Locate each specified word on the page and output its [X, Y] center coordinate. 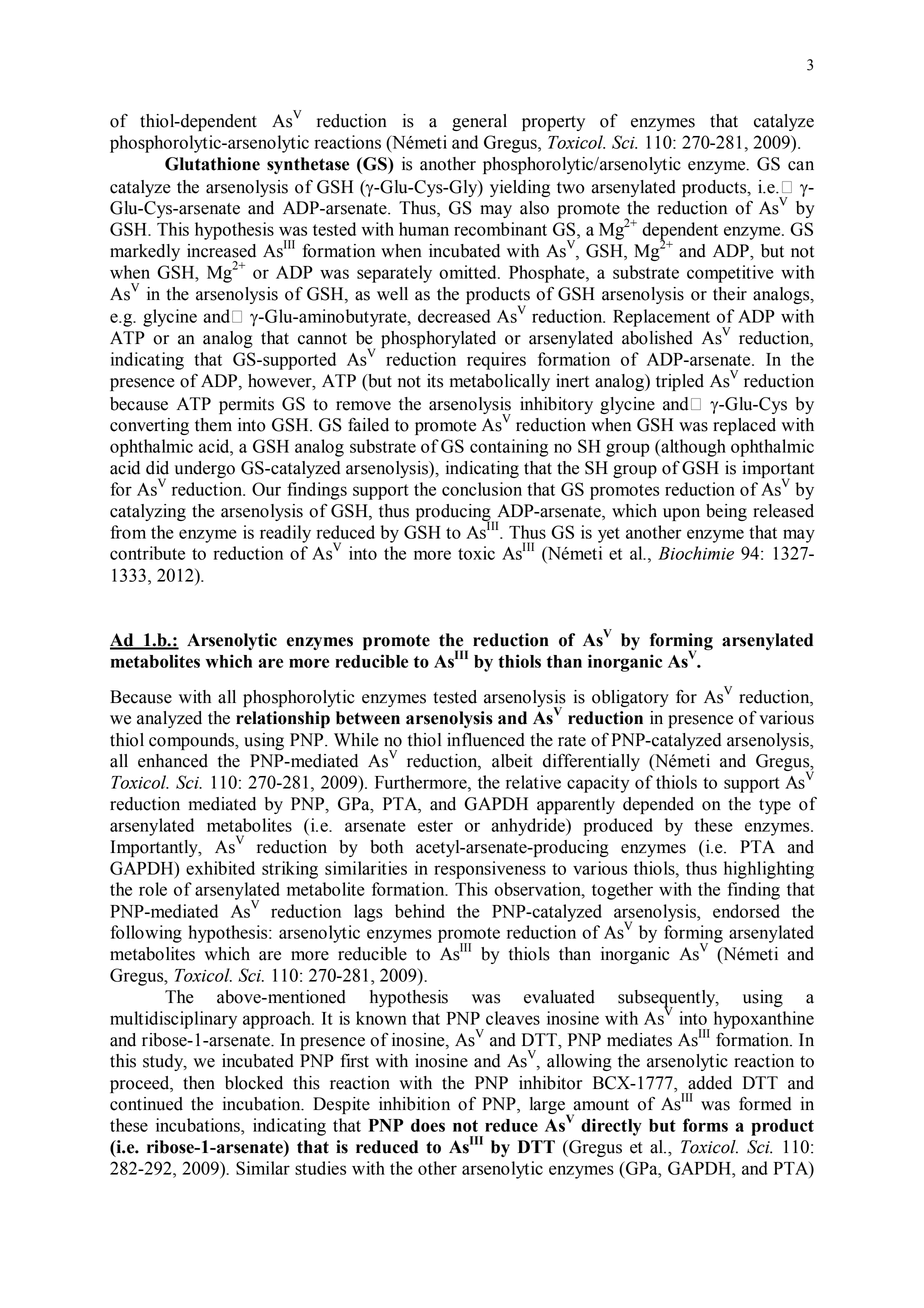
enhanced [173, 761]
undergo [205, 469]
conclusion [482, 489]
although [692, 448]
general [479, 122]
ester [435, 826]
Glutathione [212, 164]
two [571, 188]
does [428, 1125]
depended [658, 805]
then [199, 1083]
